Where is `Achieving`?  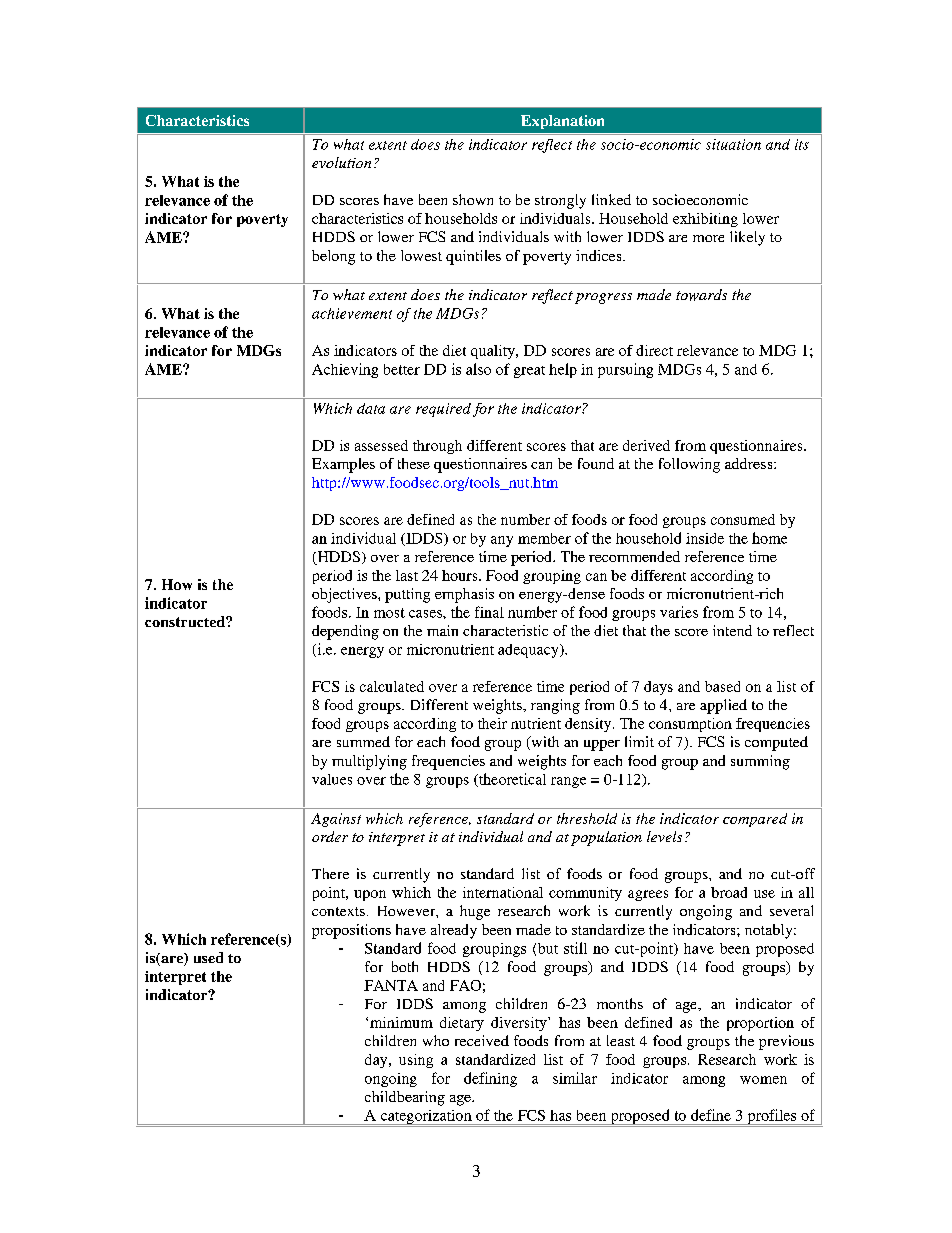
Achieving is located at coordinates (345, 370).
